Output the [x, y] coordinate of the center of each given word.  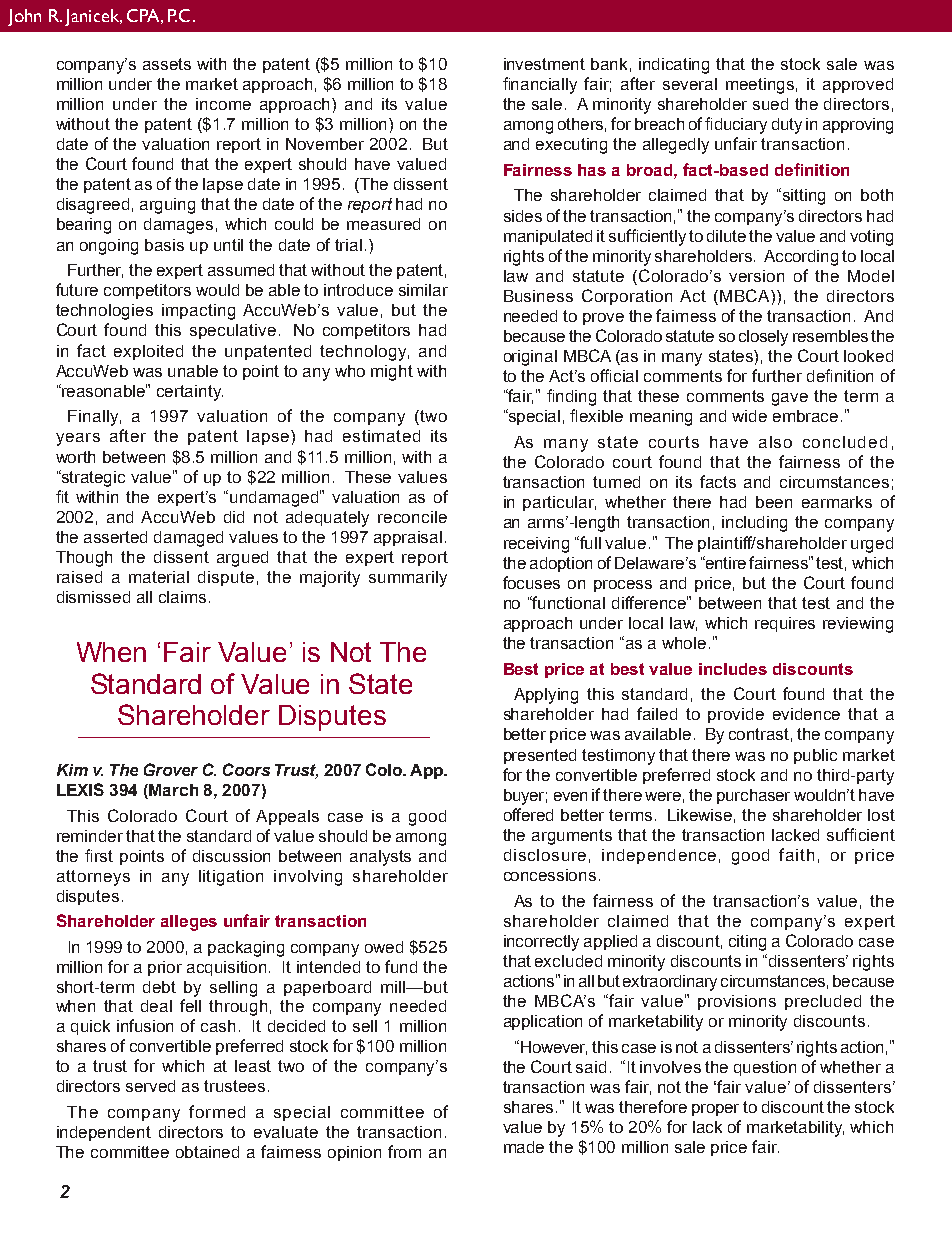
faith [796, 854]
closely [763, 338]
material [159, 577]
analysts [380, 858]
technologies [104, 312]
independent [104, 1133]
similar [423, 290]
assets [167, 64]
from [404, 1151]
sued [770, 104]
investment [544, 64]
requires [785, 624]
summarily [408, 579]
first [99, 855]
